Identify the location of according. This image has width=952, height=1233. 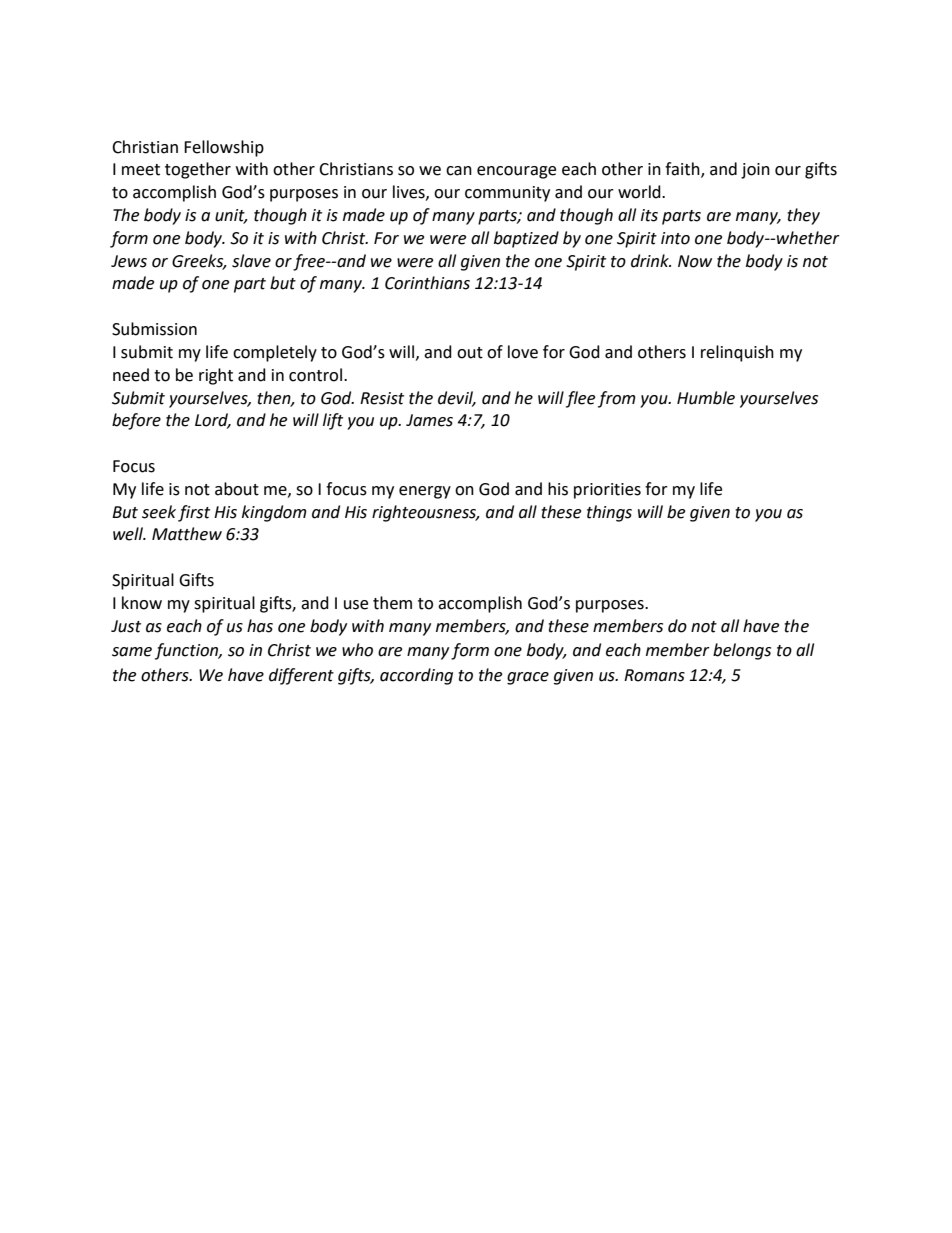
(416, 676).
